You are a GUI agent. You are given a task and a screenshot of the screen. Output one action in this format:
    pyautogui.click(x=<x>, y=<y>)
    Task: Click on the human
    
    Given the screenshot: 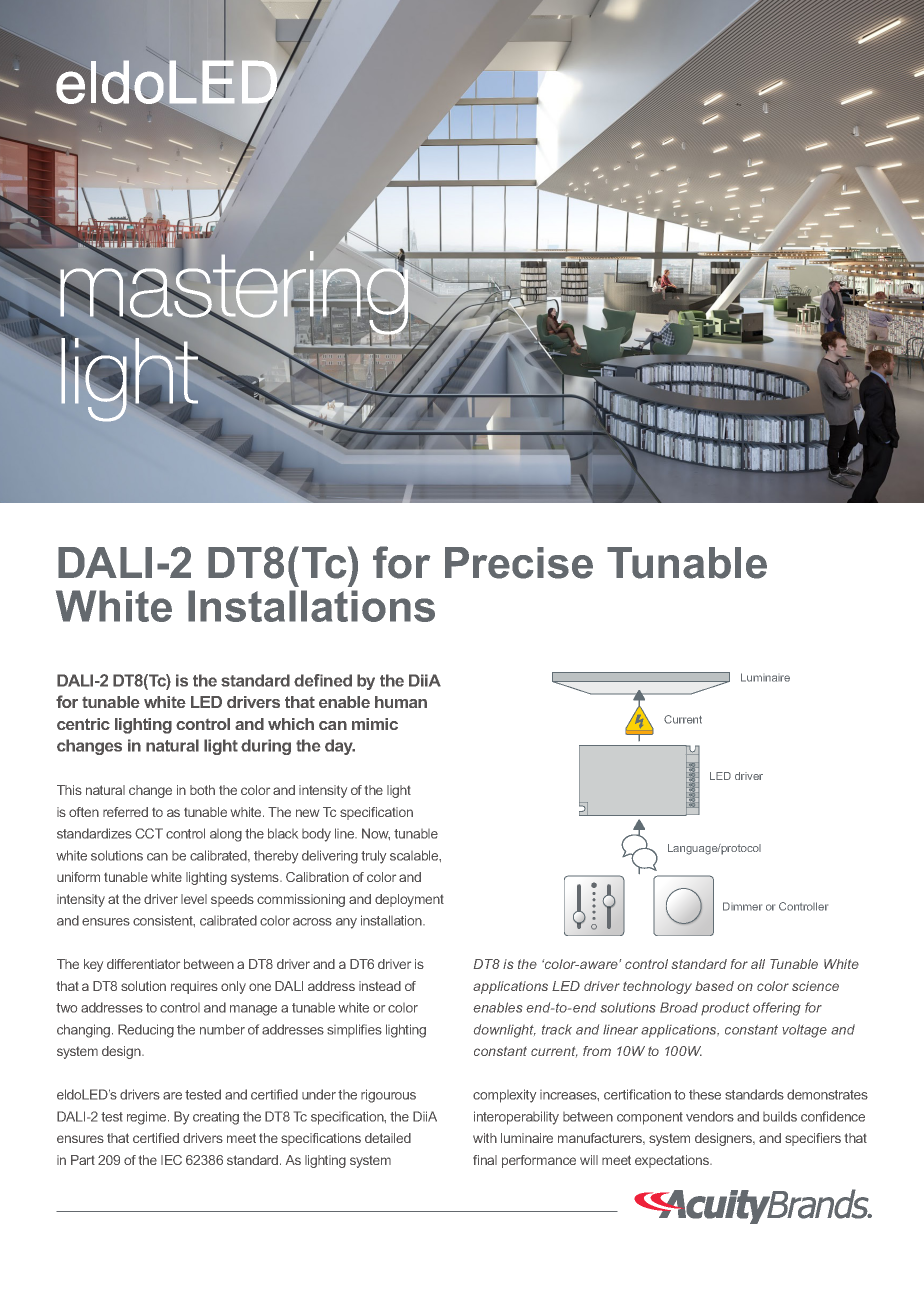 What is the action you would take?
    pyautogui.click(x=401, y=702)
